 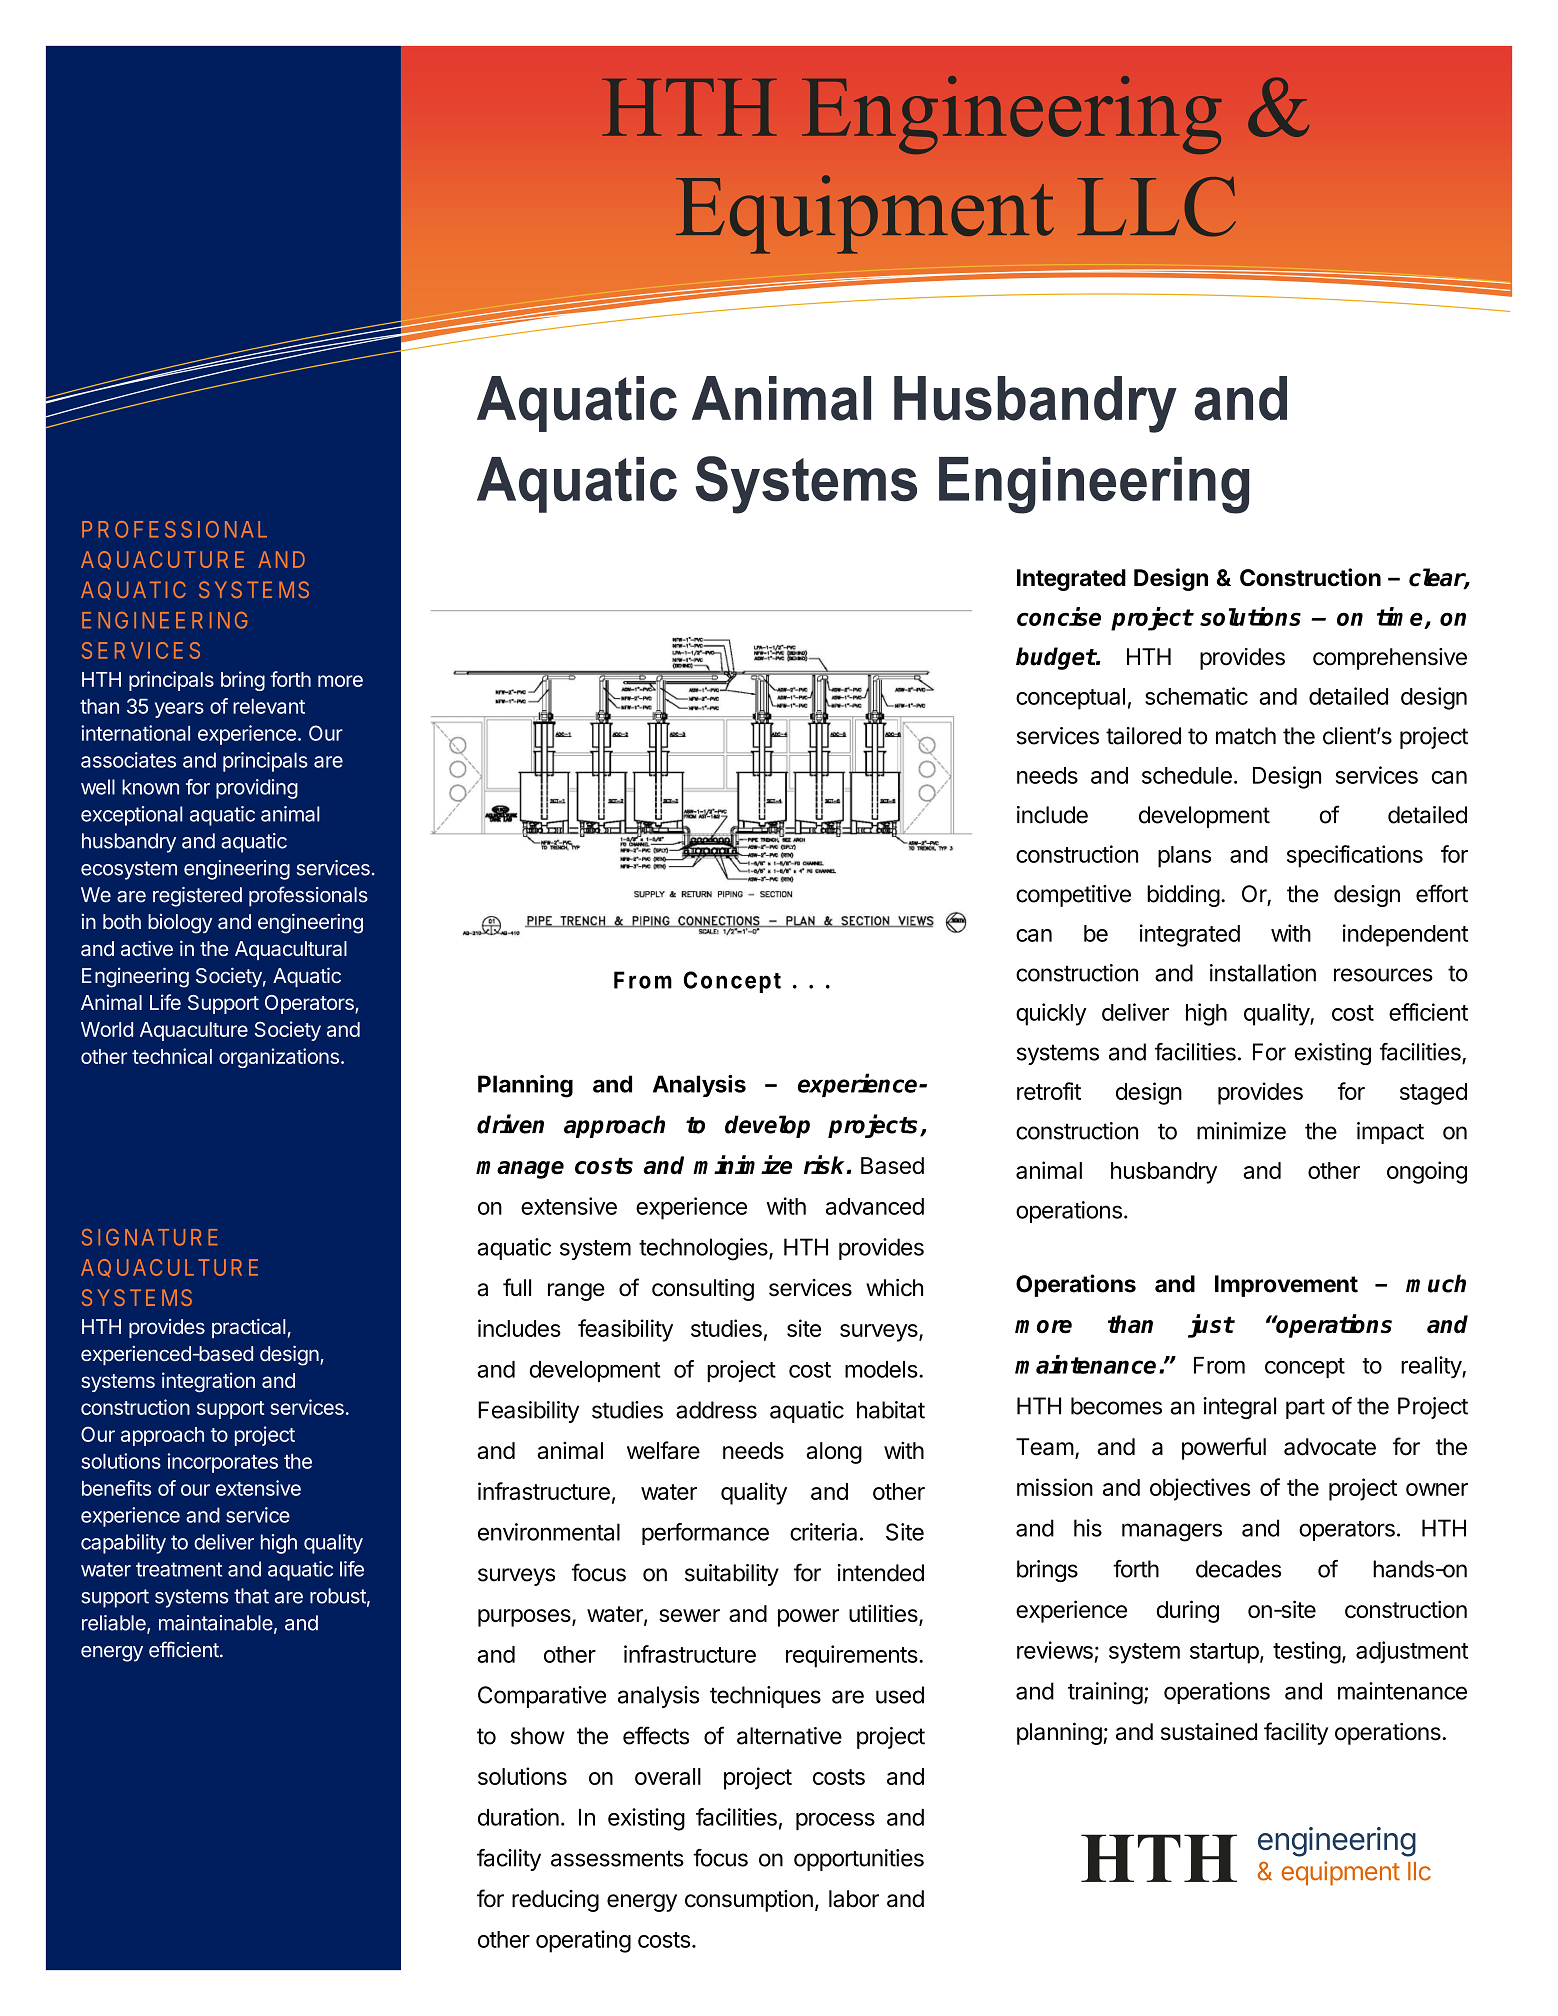 I want to click on reducing, so click(x=555, y=1901).
